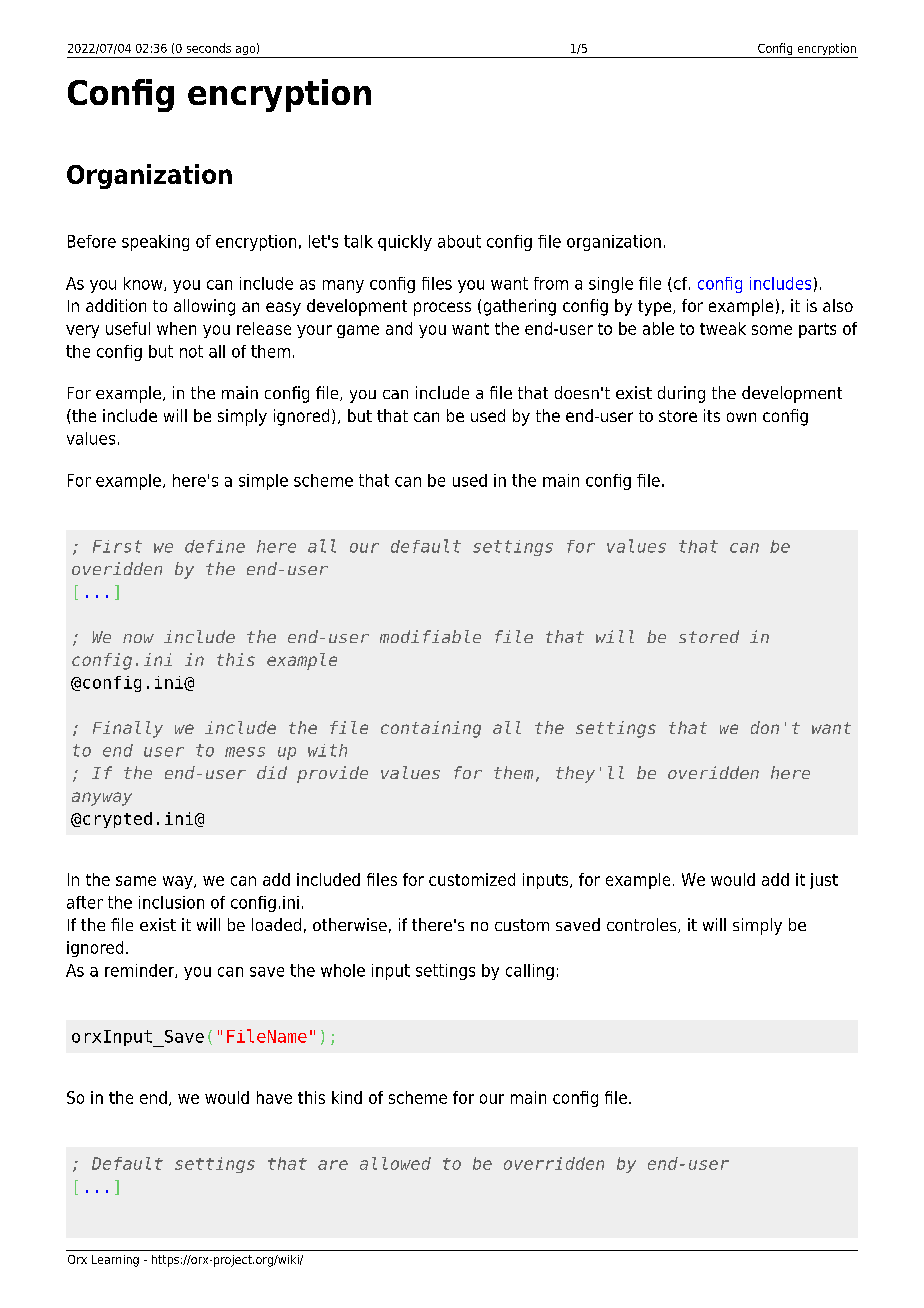 This screenshot has height=1308, width=924. What do you see at coordinates (431, 729) in the screenshot?
I see `containing` at bounding box center [431, 729].
